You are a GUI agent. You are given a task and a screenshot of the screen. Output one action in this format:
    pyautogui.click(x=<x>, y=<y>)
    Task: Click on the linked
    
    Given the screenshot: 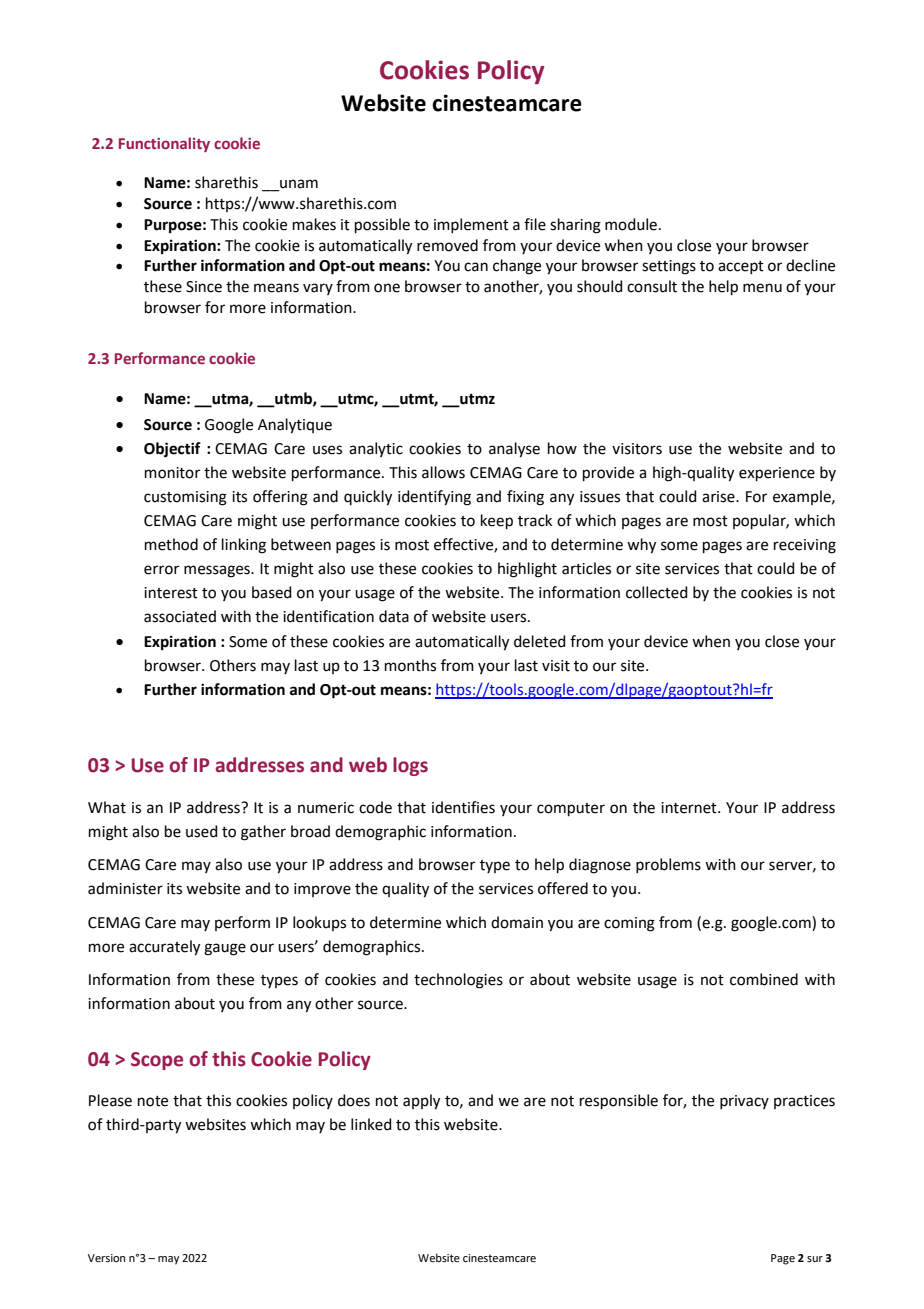 What is the action you would take?
    pyautogui.click(x=371, y=1124)
